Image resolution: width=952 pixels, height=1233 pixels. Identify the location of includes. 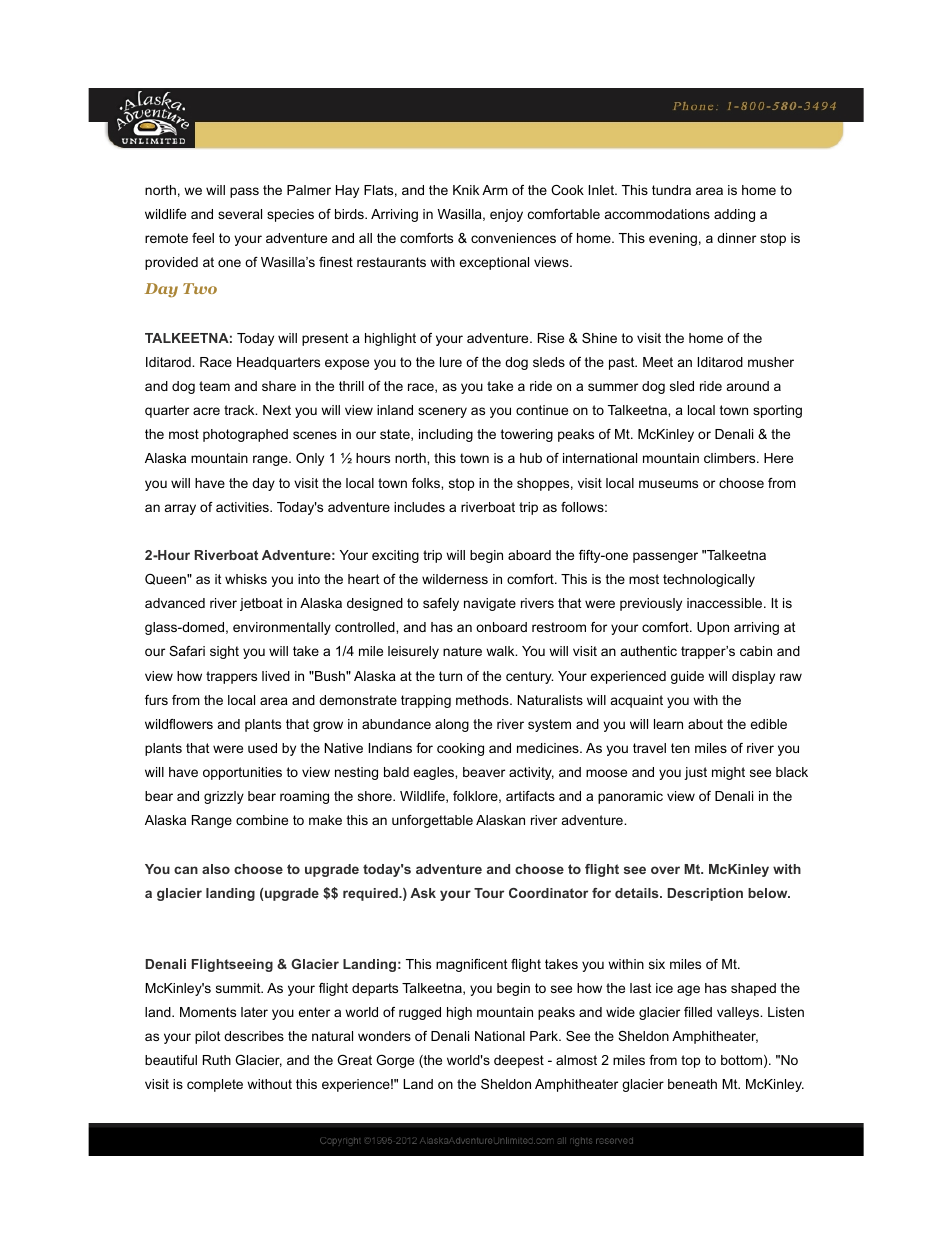
(419, 507).
